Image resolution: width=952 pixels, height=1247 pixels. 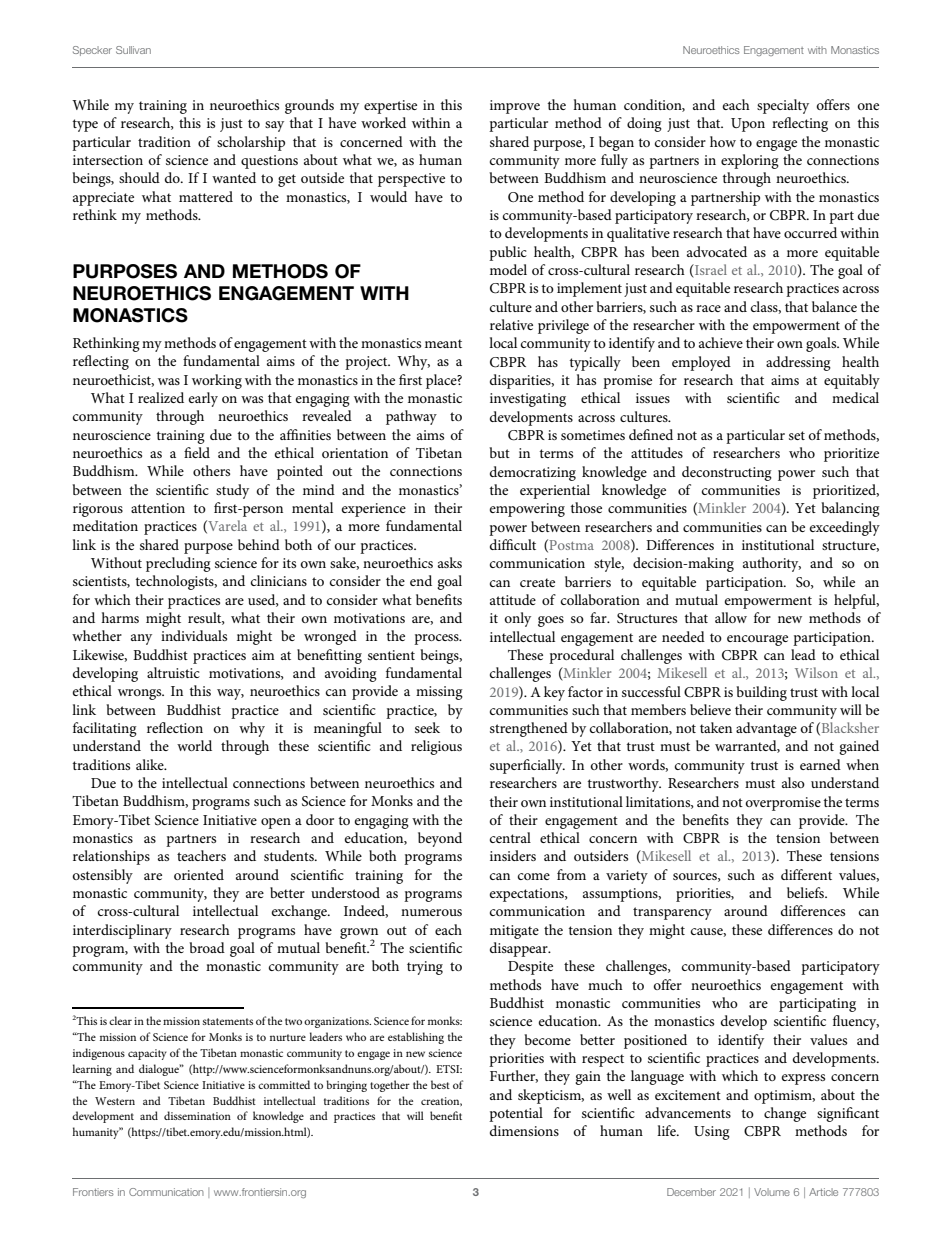 What do you see at coordinates (524, 1130) in the document?
I see `dimensions` at bounding box center [524, 1130].
